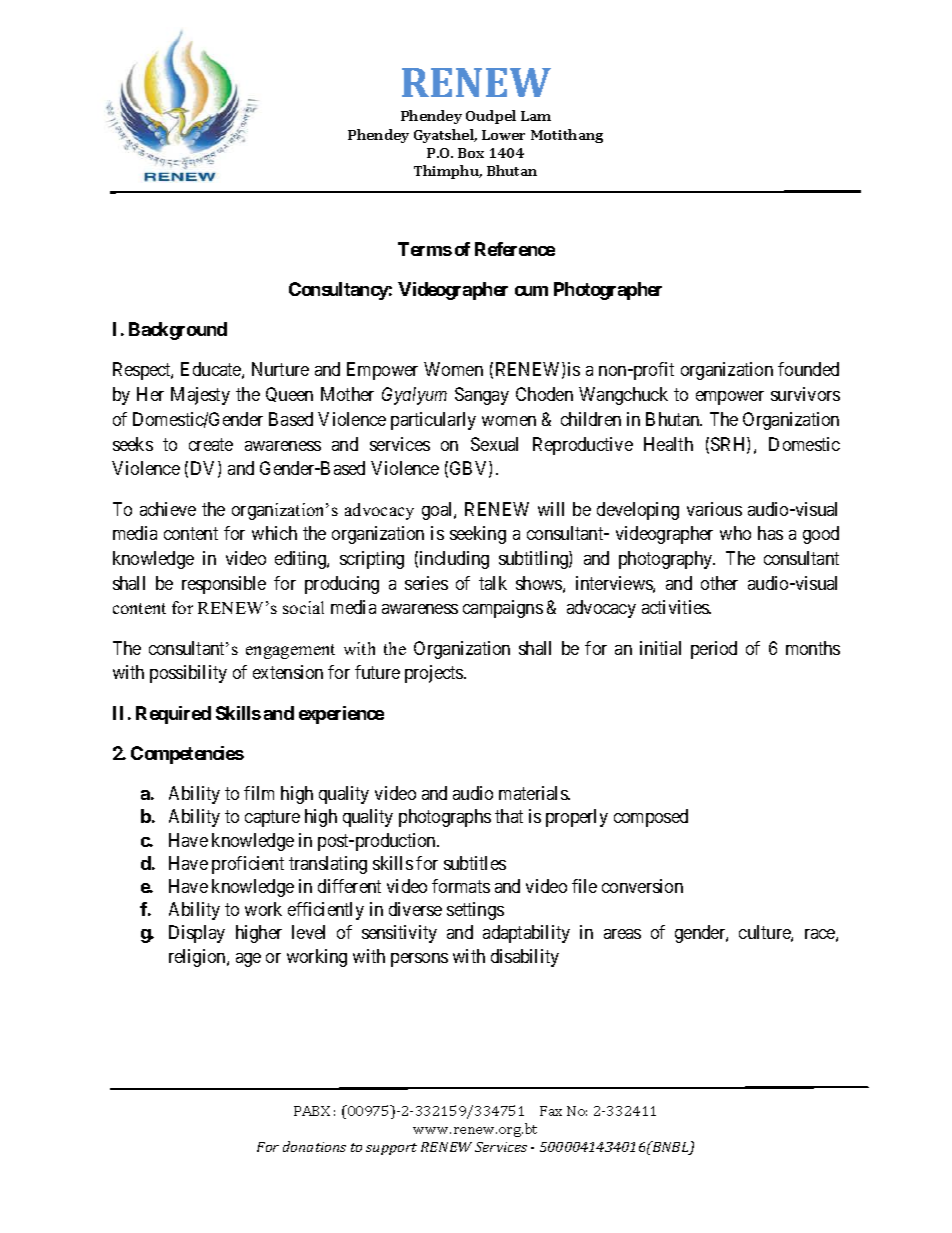 The height and width of the image is (1233, 952). I want to click on possibility, so click(188, 674).
